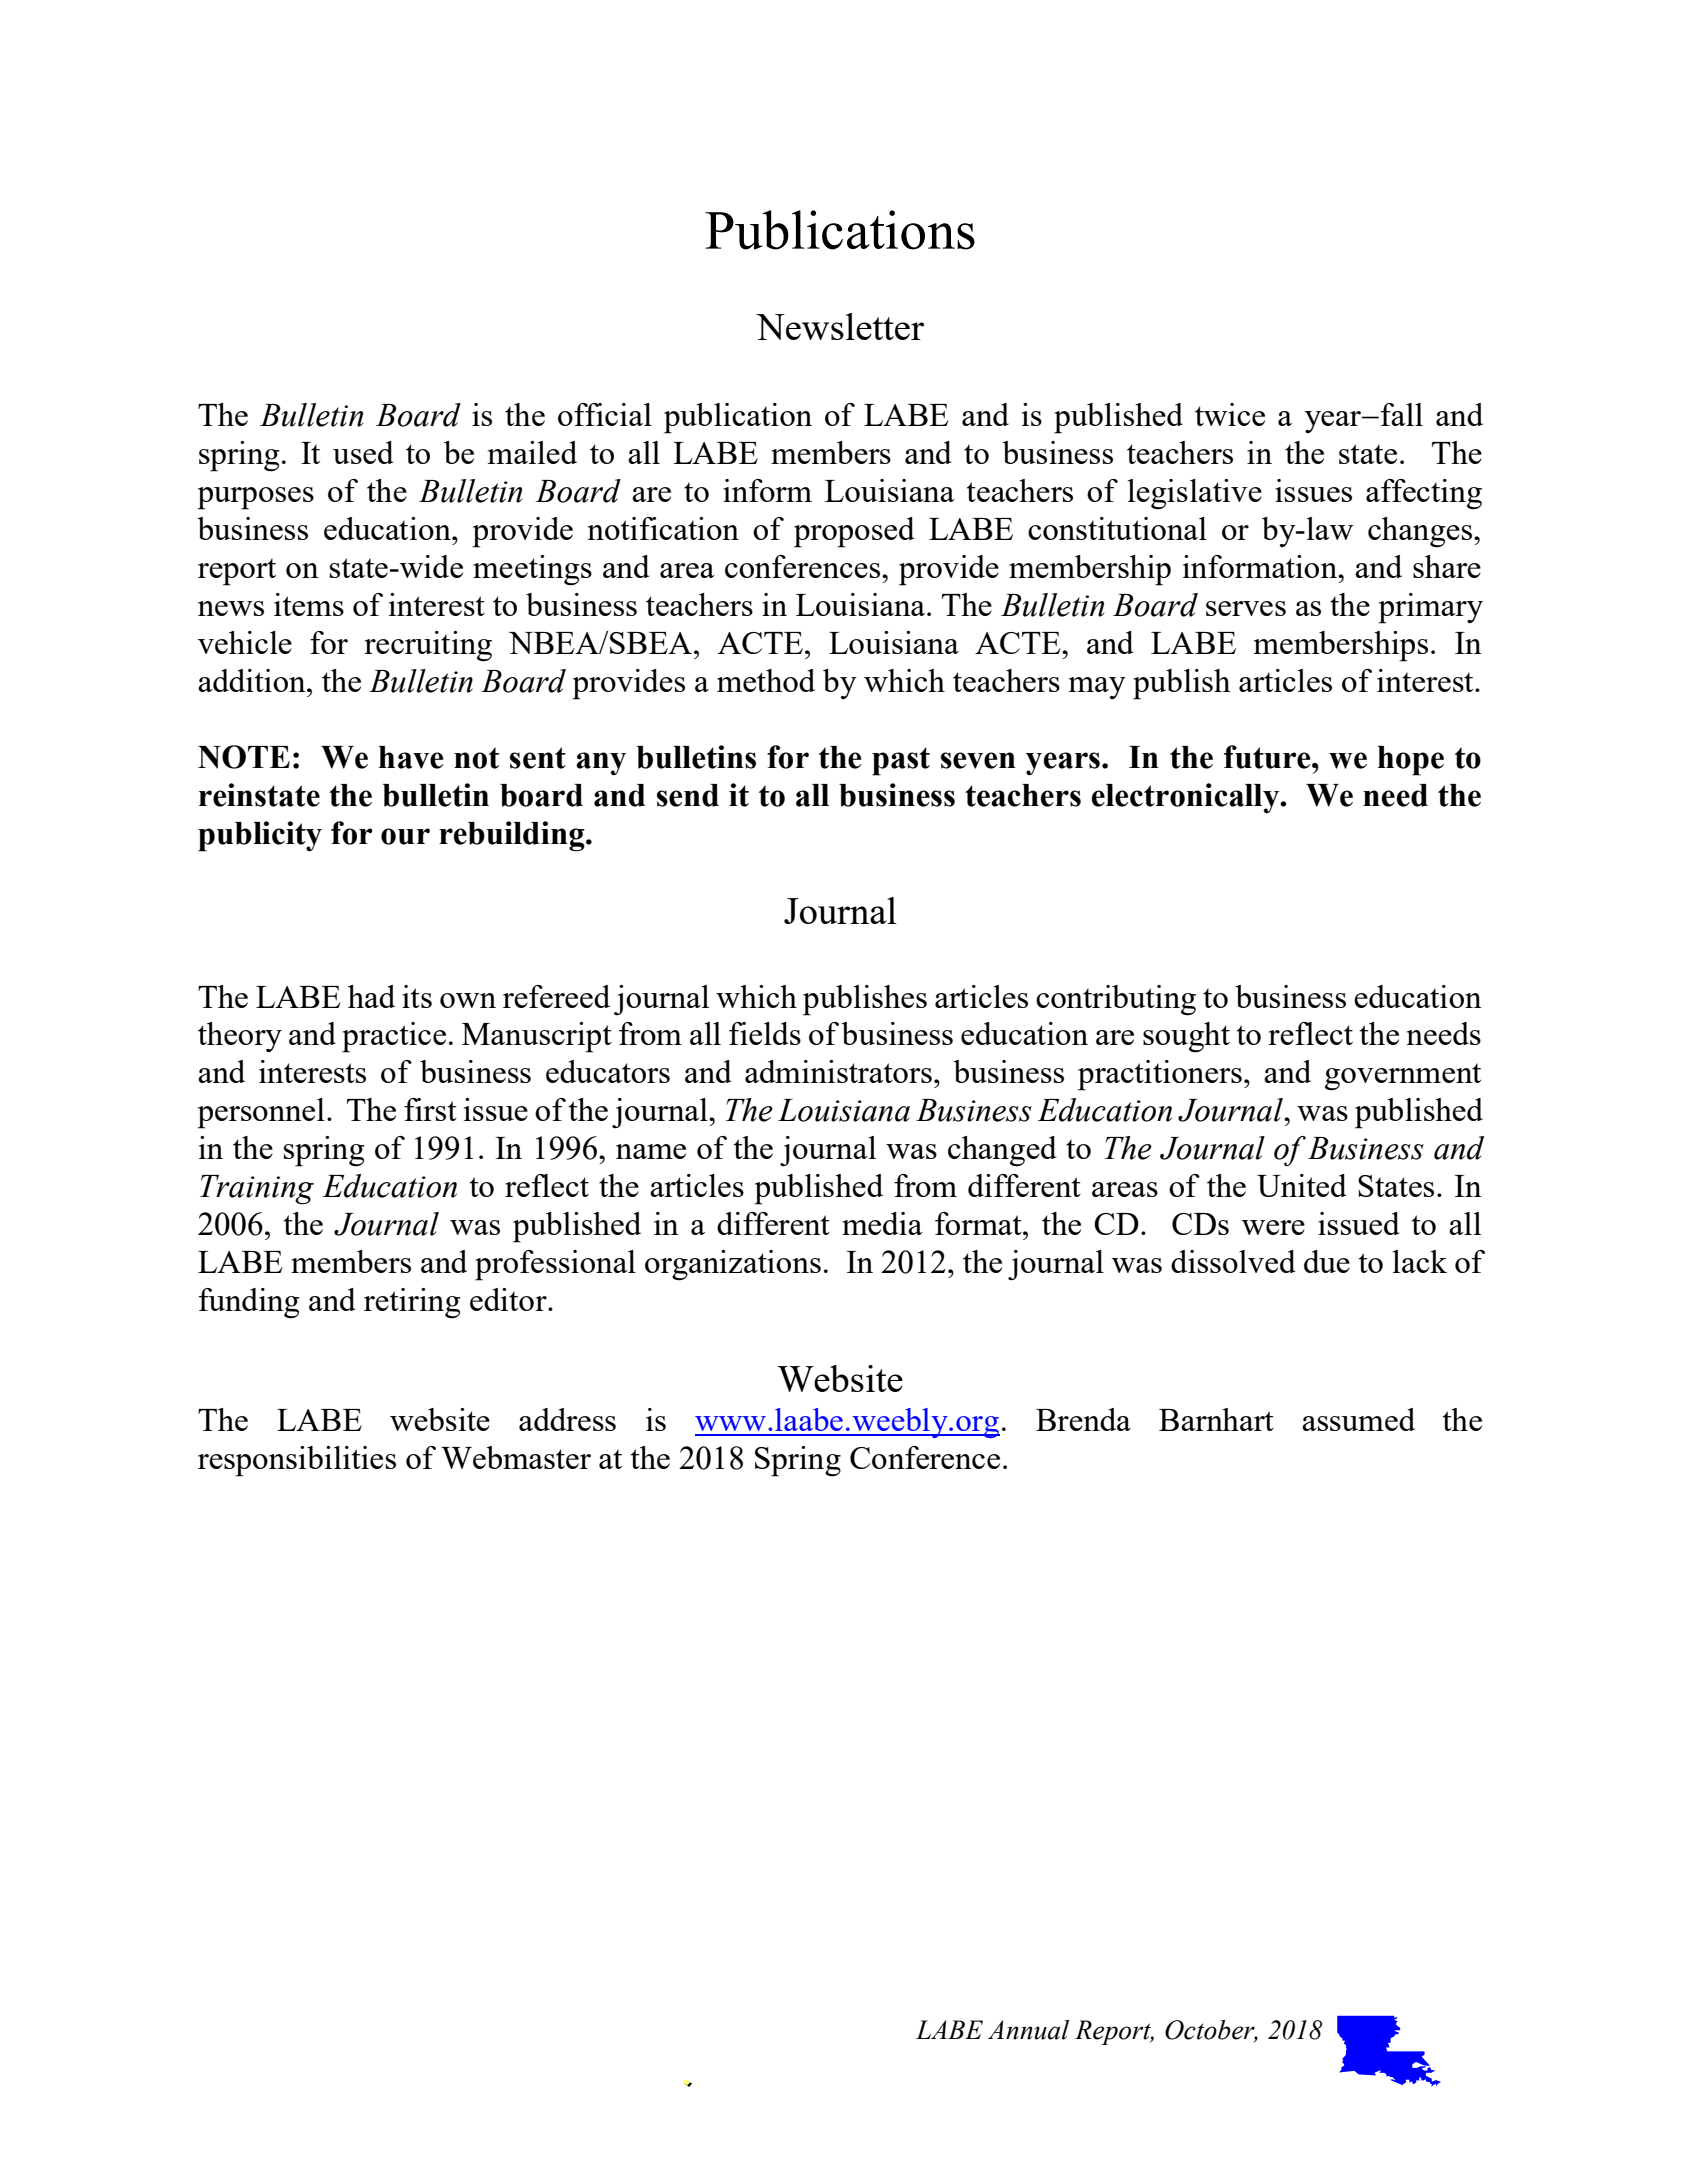  Describe the element at coordinates (1186, 1037) in the screenshot. I see `sought` at that location.
